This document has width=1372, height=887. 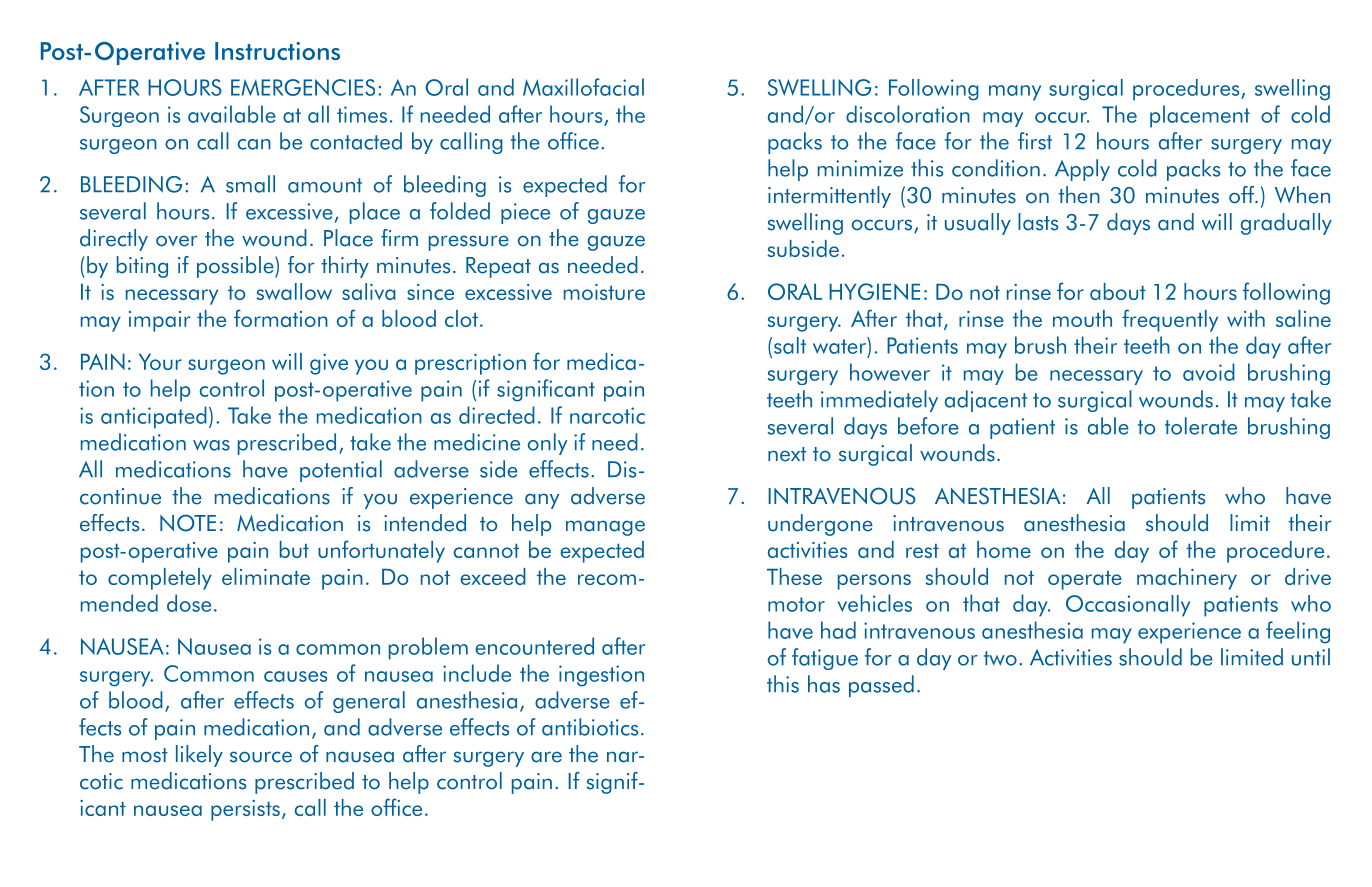 I want to click on Maxillofacial, so click(x=583, y=87).
